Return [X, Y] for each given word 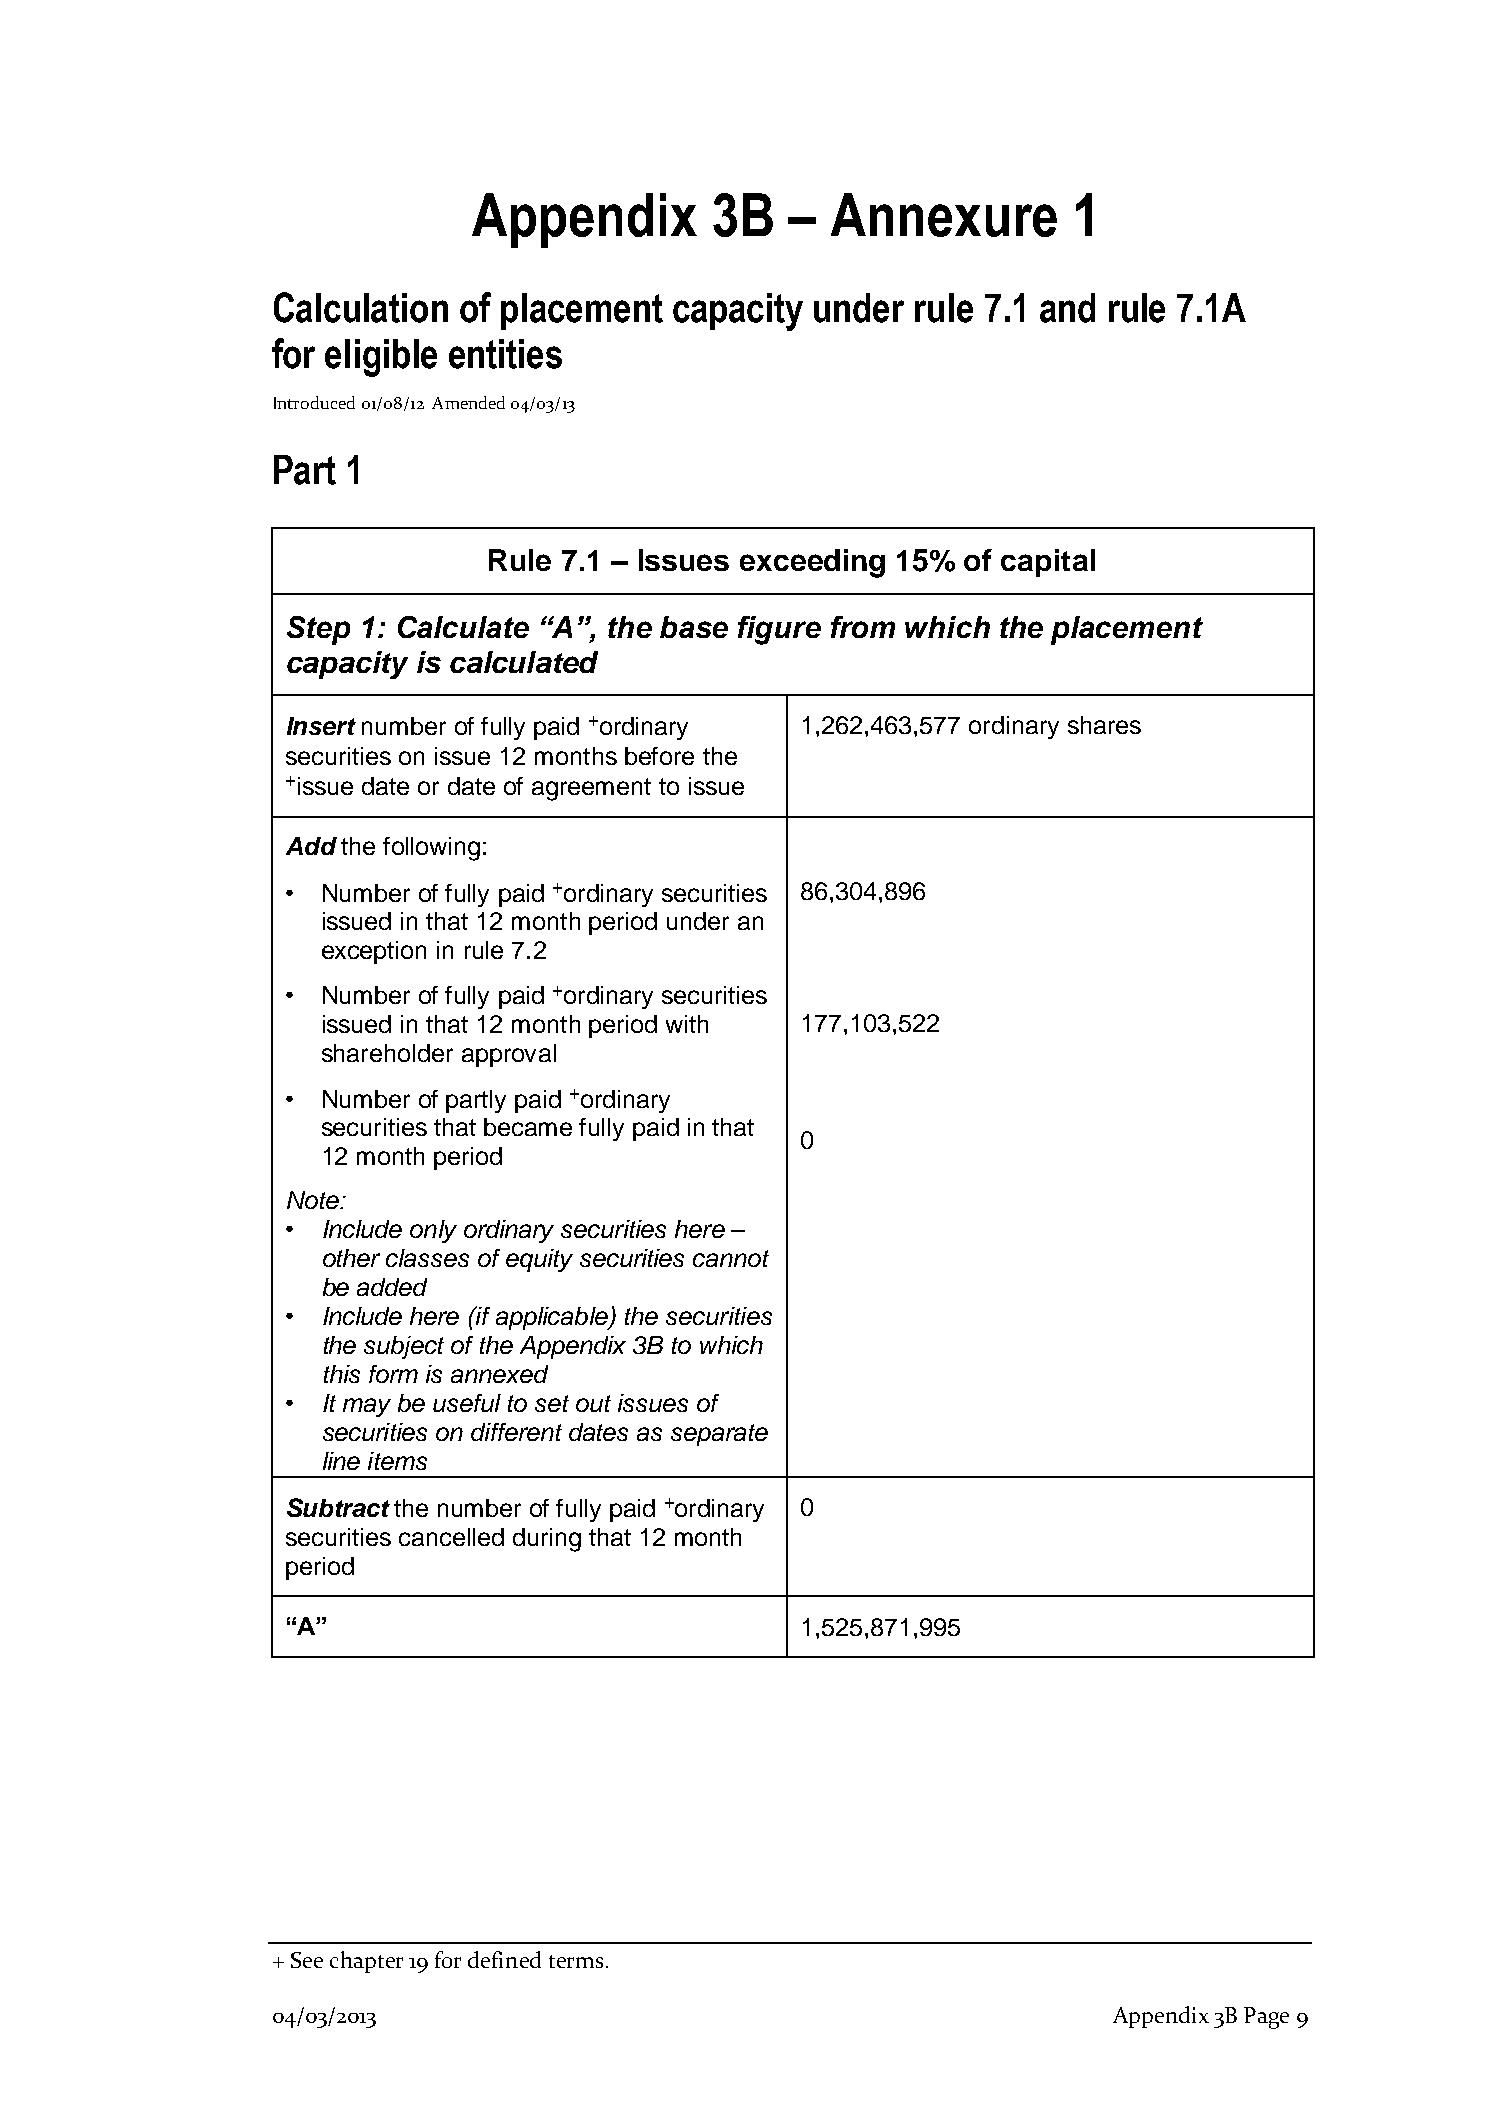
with [687, 1024]
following [431, 849]
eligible [381, 358]
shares [1104, 725]
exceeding [812, 563]
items [397, 1461]
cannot [731, 1258]
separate [719, 1435]
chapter [366, 1962]
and [1067, 308]
